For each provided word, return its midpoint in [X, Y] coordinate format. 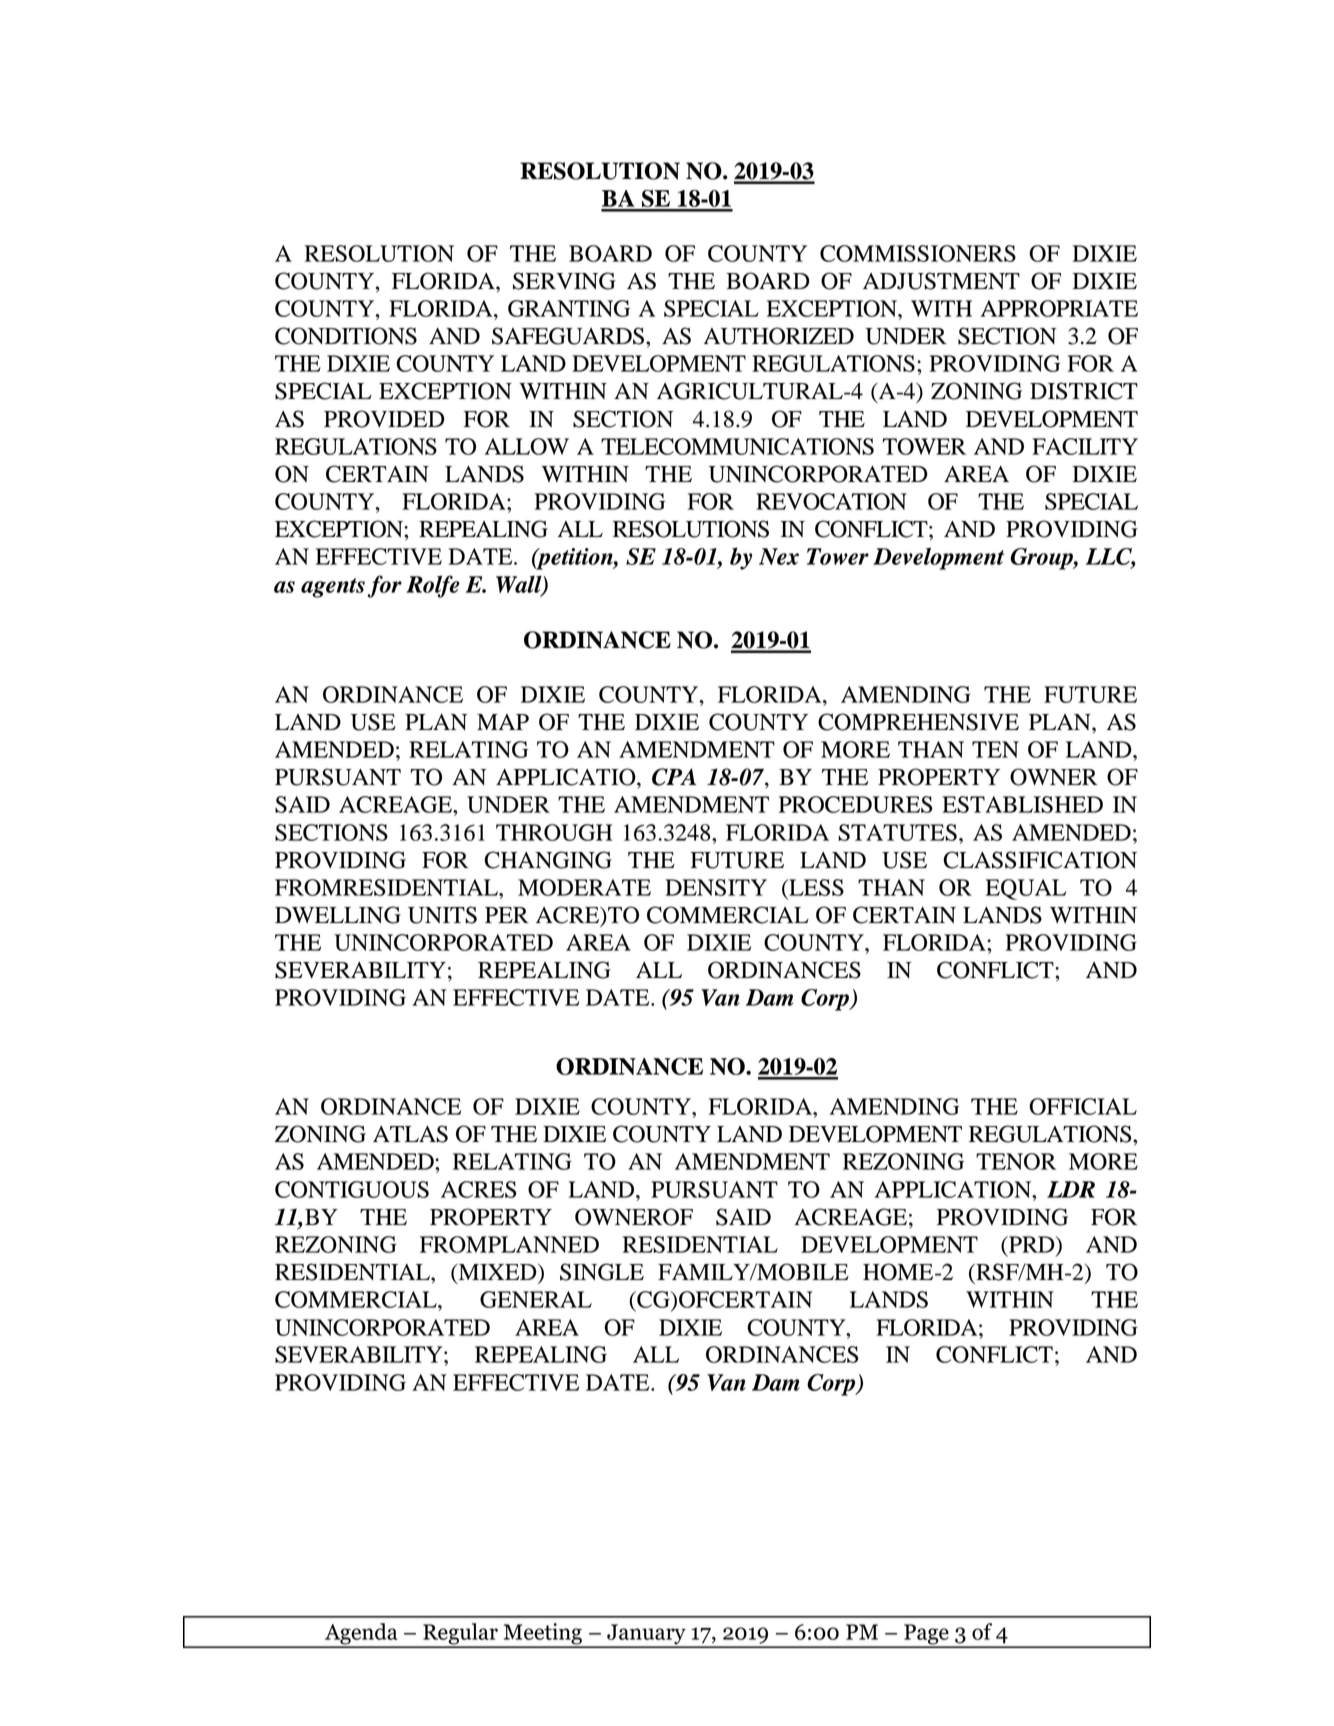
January [646, 1635]
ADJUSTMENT [941, 281]
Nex [779, 556]
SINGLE [602, 1272]
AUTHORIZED [779, 336]
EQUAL [1026, 889]
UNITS [442, 915]
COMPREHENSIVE [918, 722]
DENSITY [716, 887]
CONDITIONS [346, 336]
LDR [1071, 1189]
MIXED [497, 1272]
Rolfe [433, 586]
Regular [460, 1635]
